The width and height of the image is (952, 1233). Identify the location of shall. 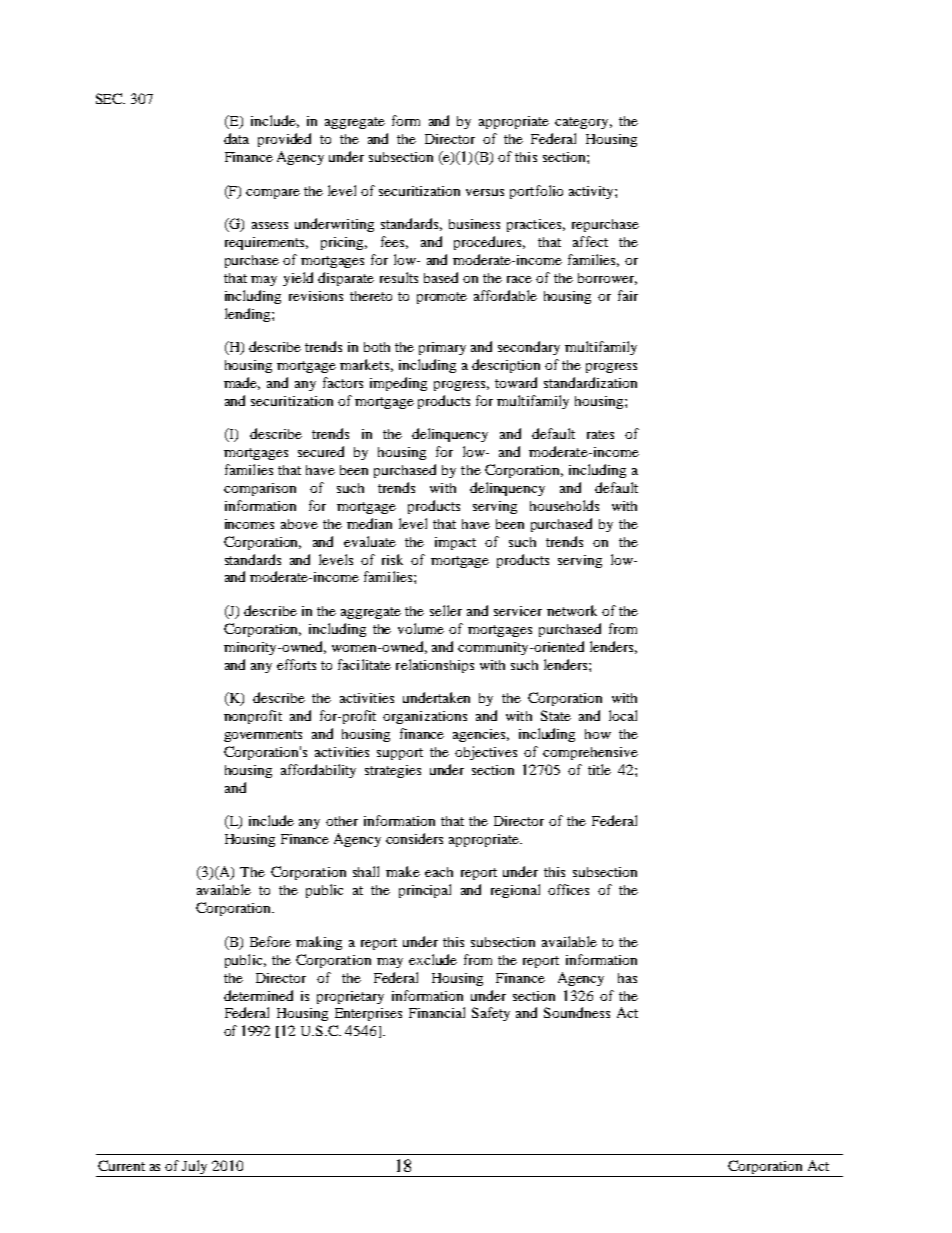
(366, 871).
